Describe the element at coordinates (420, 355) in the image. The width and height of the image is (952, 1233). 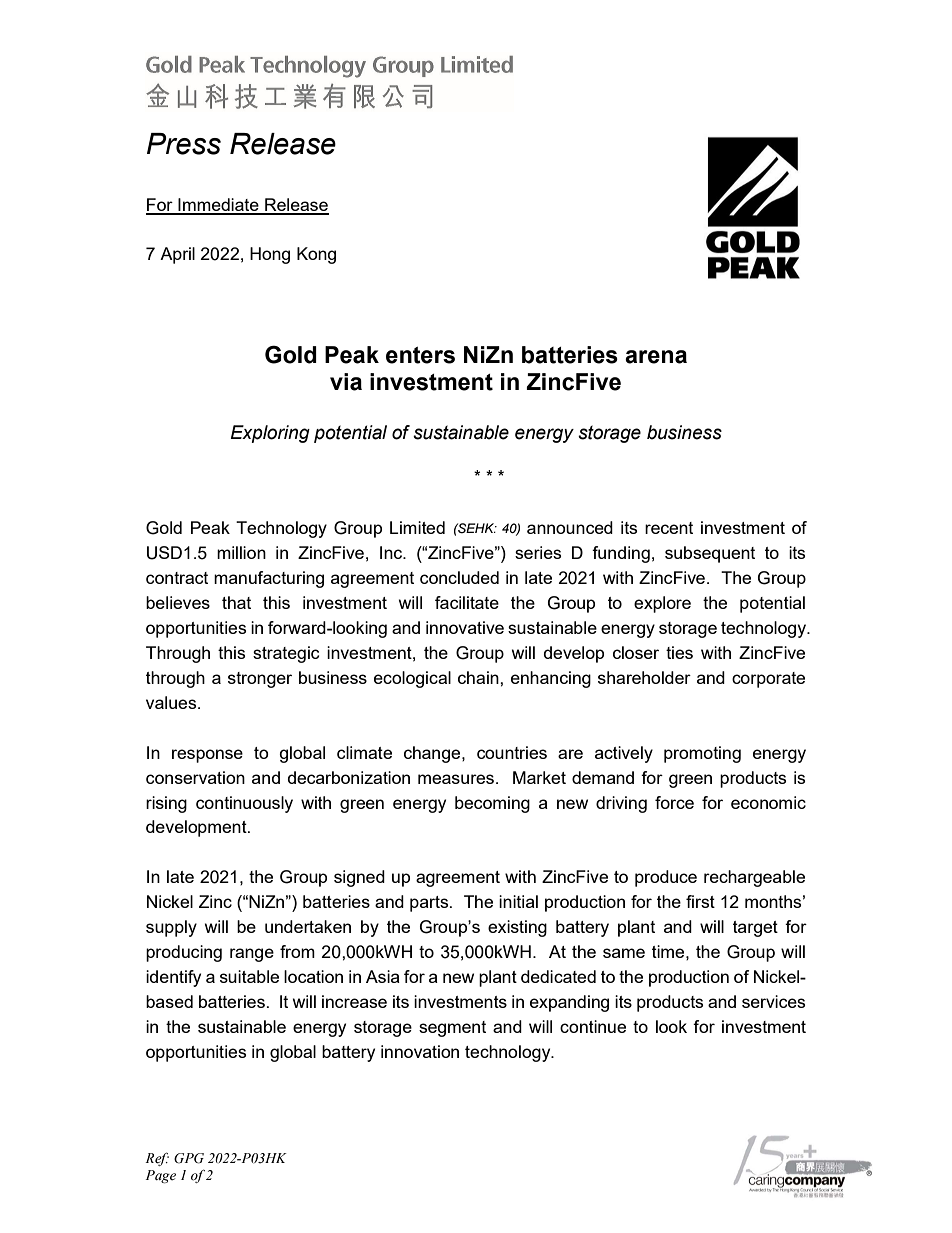
I see `enters` at that location.
